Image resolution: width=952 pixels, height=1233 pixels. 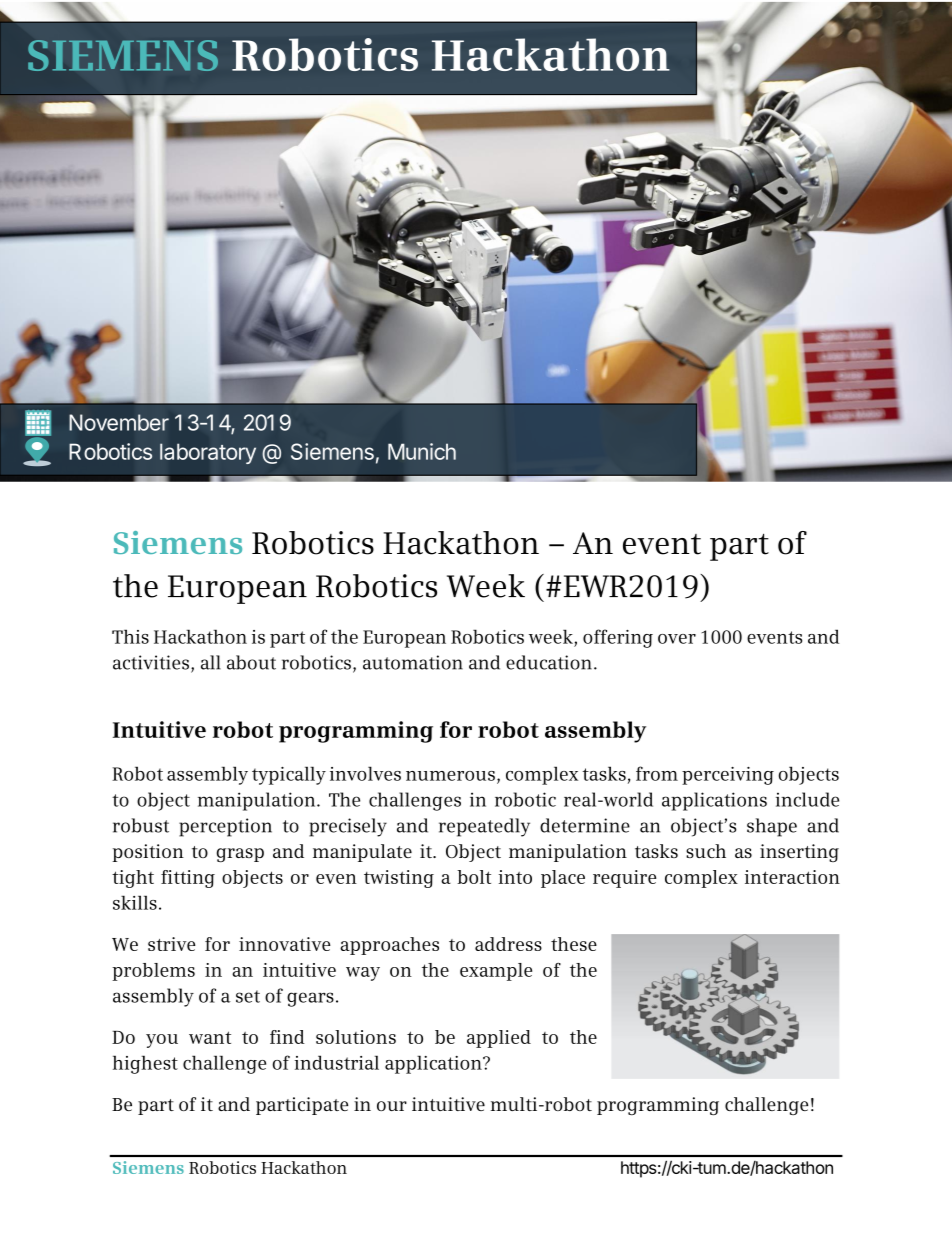 What do you see at coordinates (728, 776) in the screenshot?
I see `perceiving` at bounding box center [728, 776].
